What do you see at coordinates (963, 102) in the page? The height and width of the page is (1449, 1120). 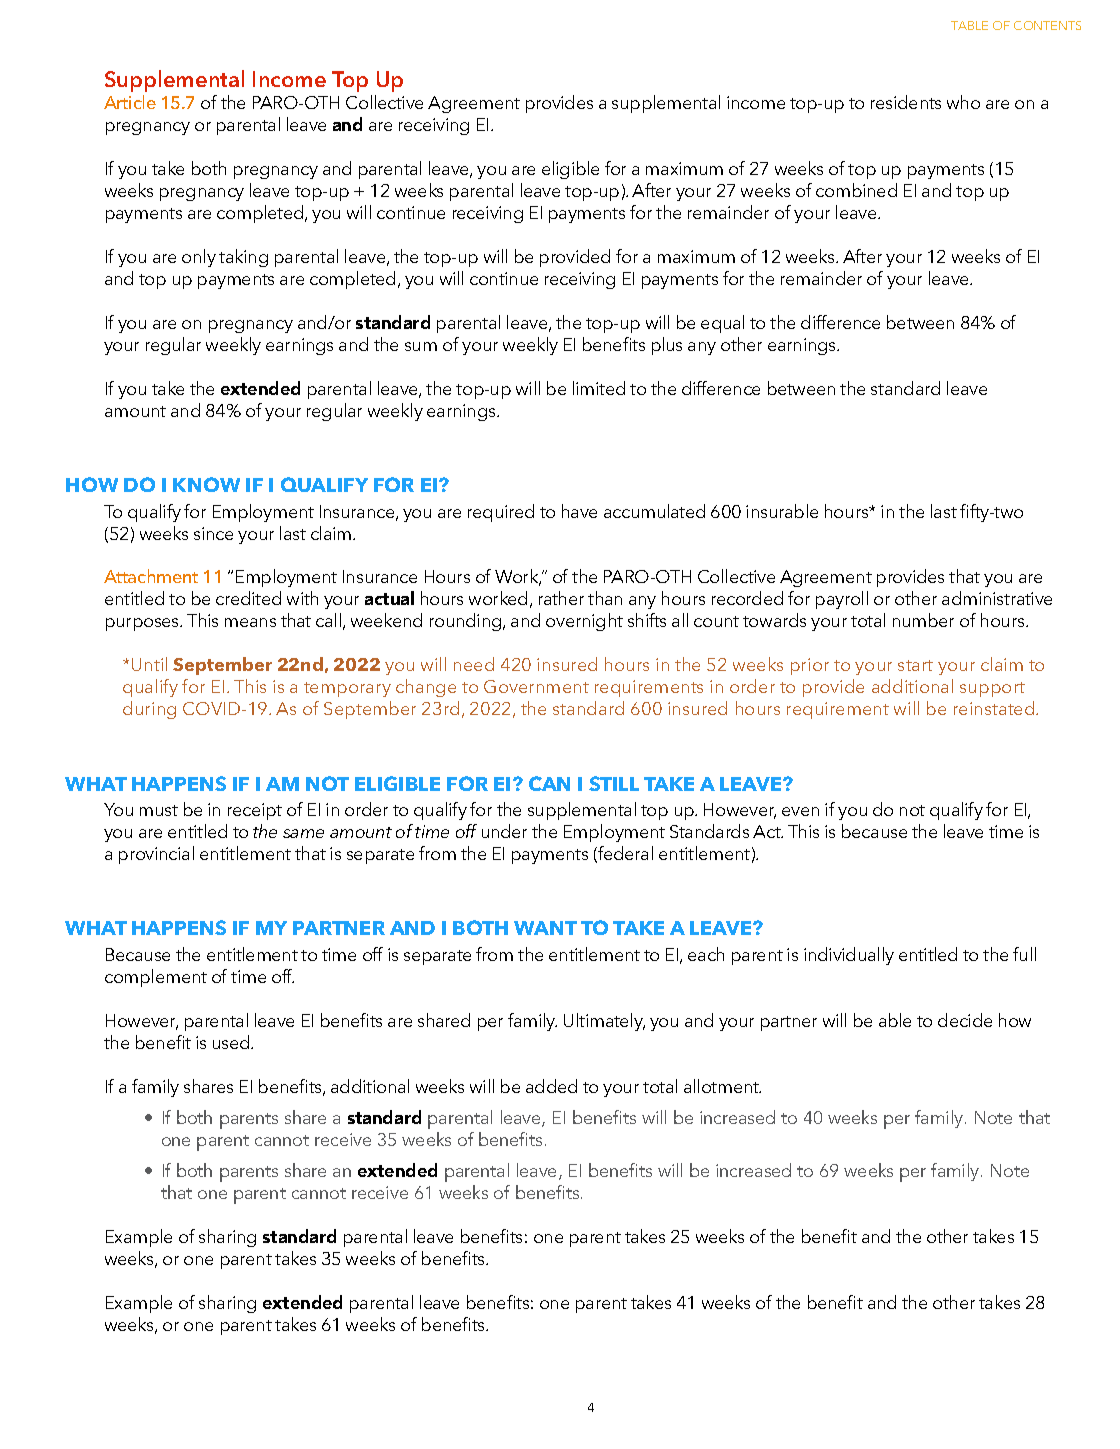 I see `who` at bounding box center [963, 102].
